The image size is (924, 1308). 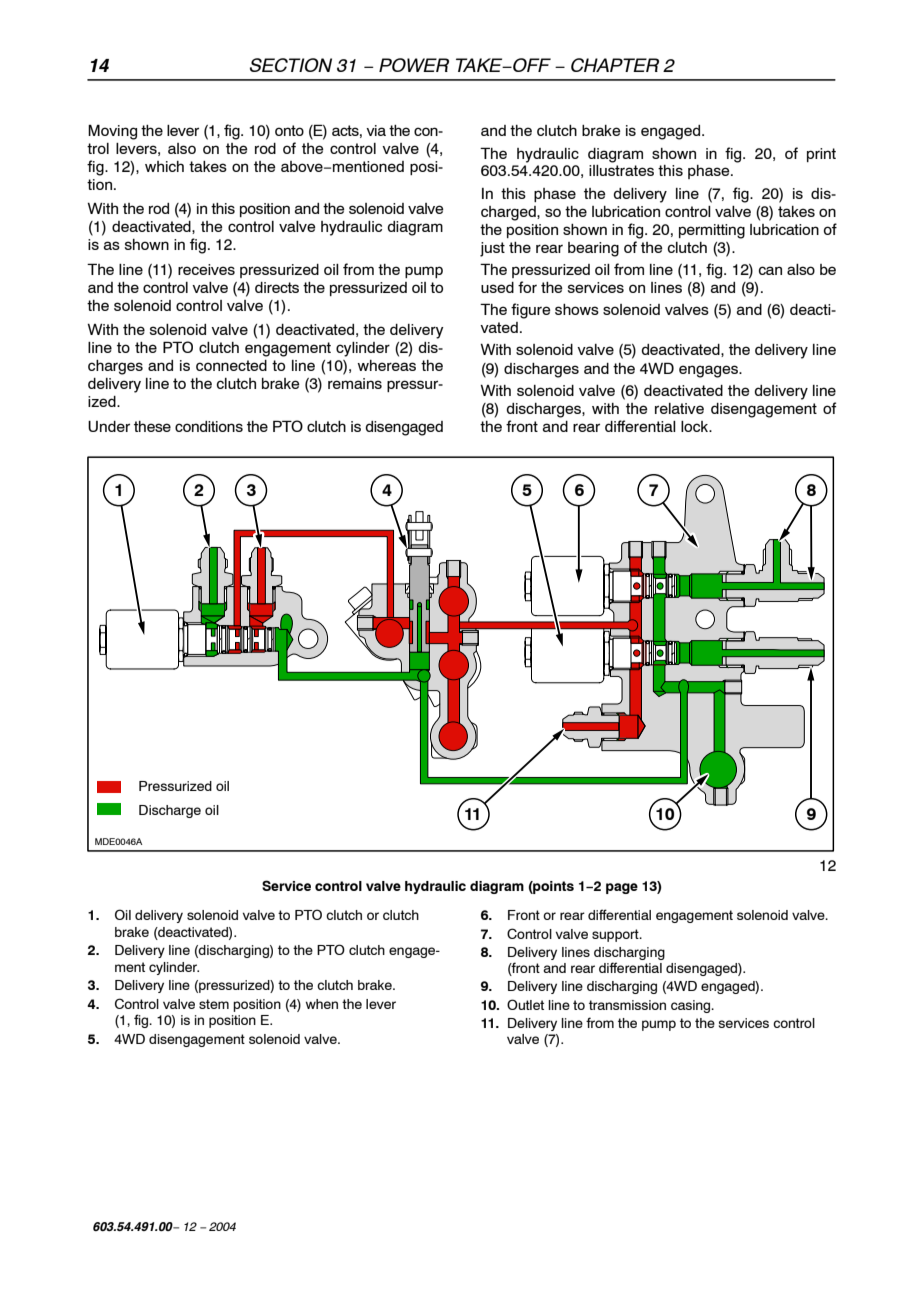 I want to click on page, so click(x=622, y=888).
